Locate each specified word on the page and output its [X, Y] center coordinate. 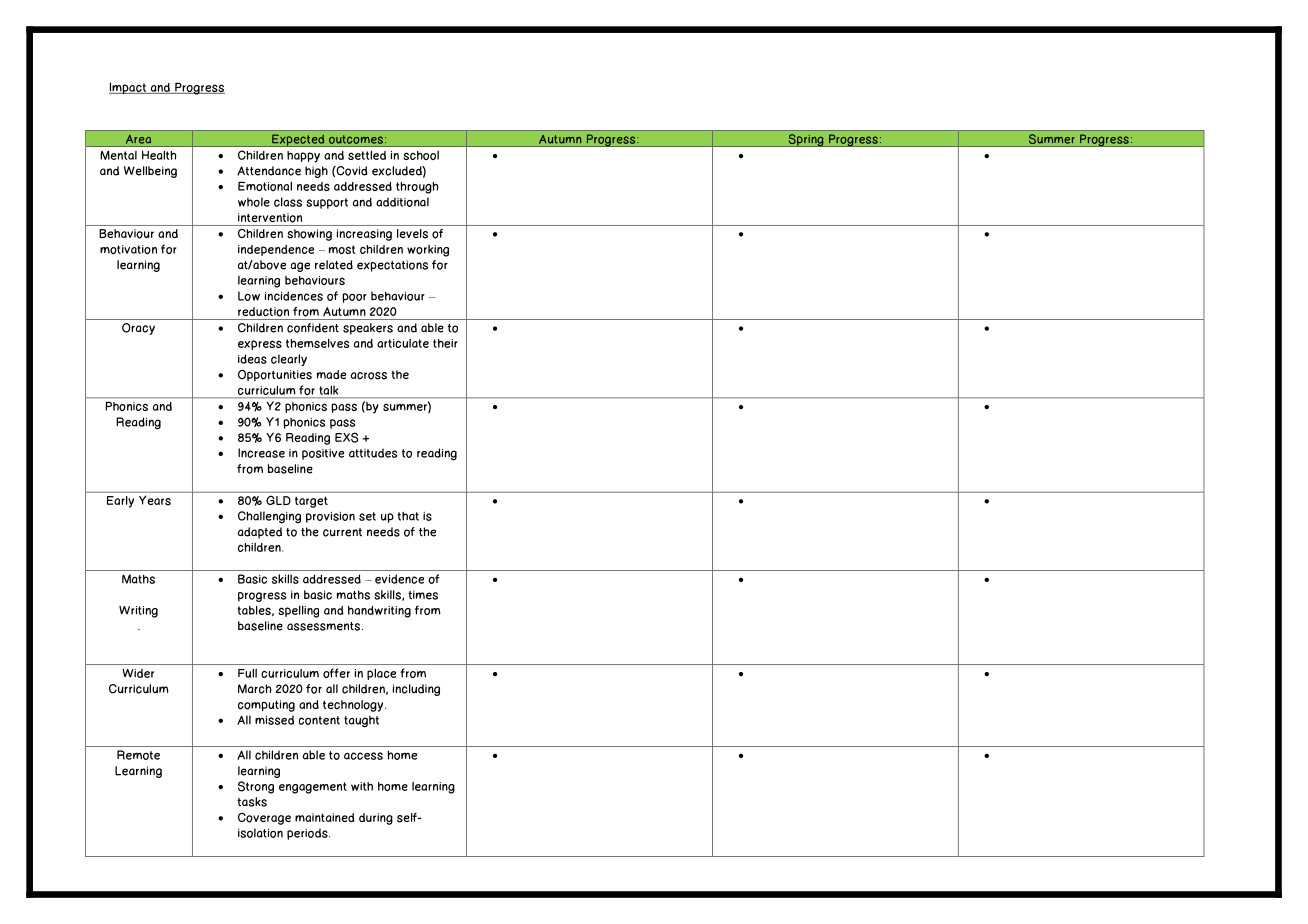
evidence [399, 579]
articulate [403, 343]
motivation [128, 249]
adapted [260, 533]
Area [138, 139]
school [421, 155]
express [260, 345]
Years [155, 500]
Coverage [264, 819]
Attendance [269, 171]
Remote [138, 755]
